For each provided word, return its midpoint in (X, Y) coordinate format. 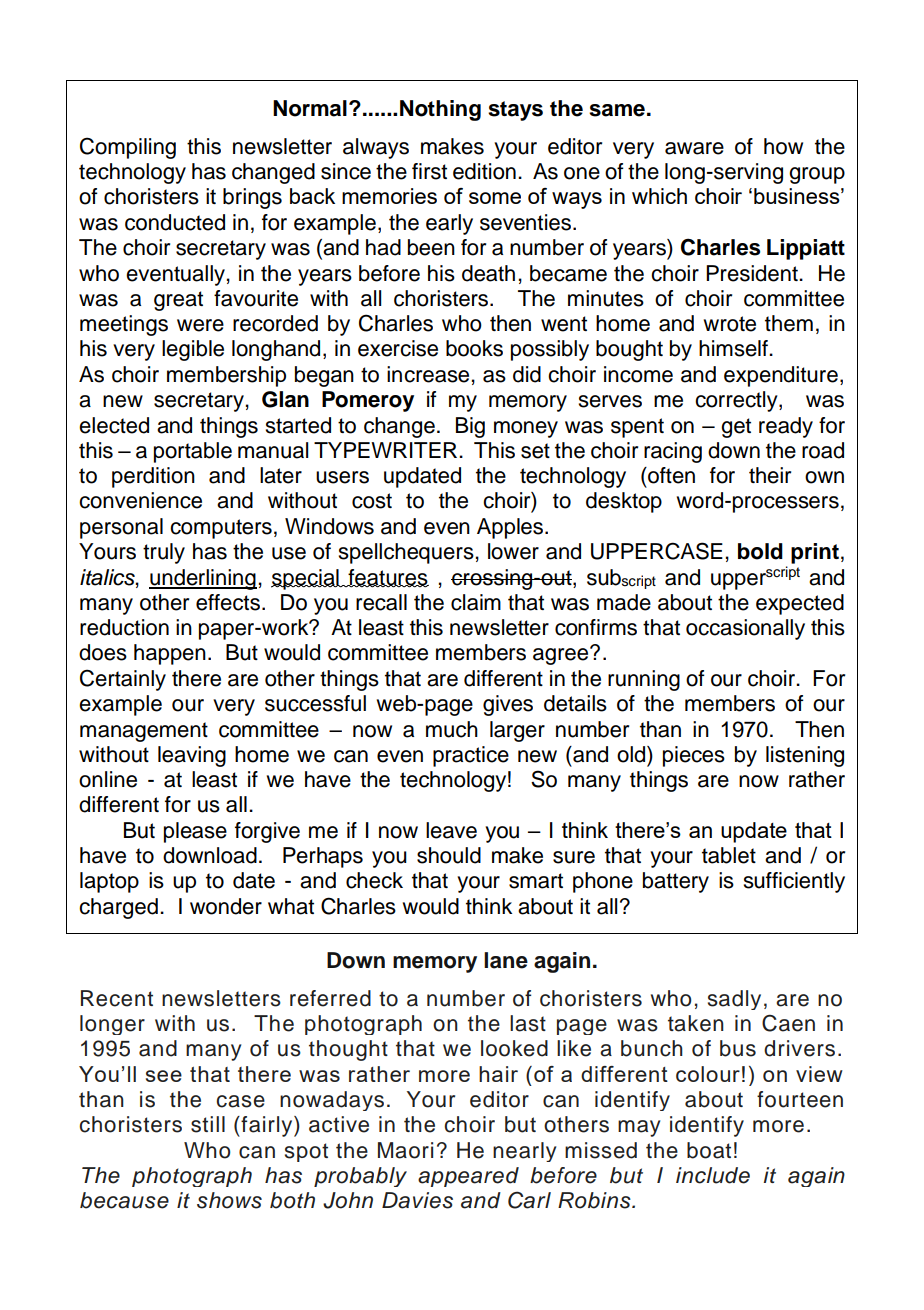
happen (170, 654)
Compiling (128, 148)
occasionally (745, 629)
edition (484, 171)
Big (470, 427)
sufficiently (794, 882)
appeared (468, 1177)
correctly (737, 401)
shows (229, 1200)
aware (694, 148)
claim (476, 602)
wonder (226, 906)
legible (193, 350)
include (713, 1175)
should (449, 855)
